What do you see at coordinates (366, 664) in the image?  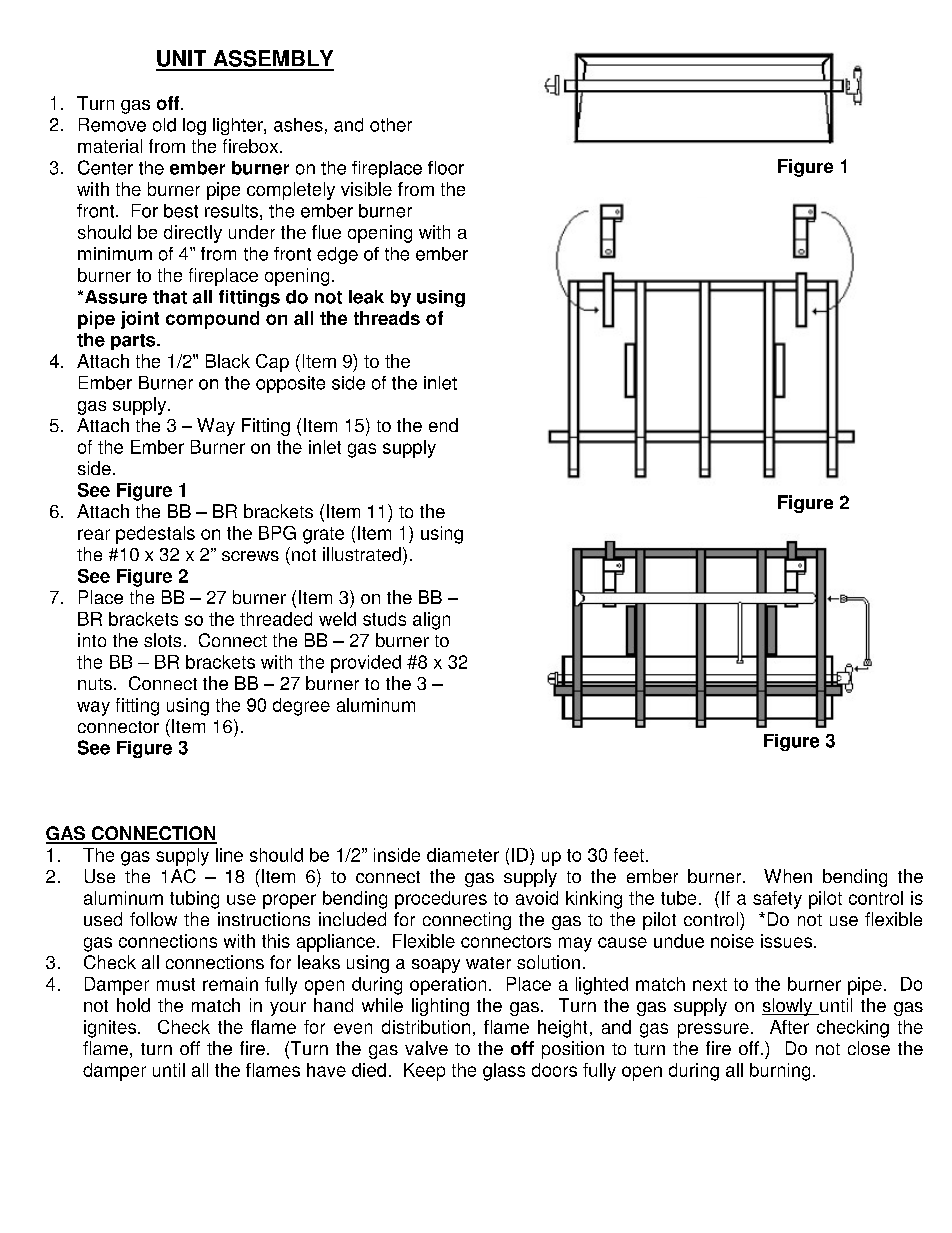 I see `provided` at bounding box center [366, 664].
